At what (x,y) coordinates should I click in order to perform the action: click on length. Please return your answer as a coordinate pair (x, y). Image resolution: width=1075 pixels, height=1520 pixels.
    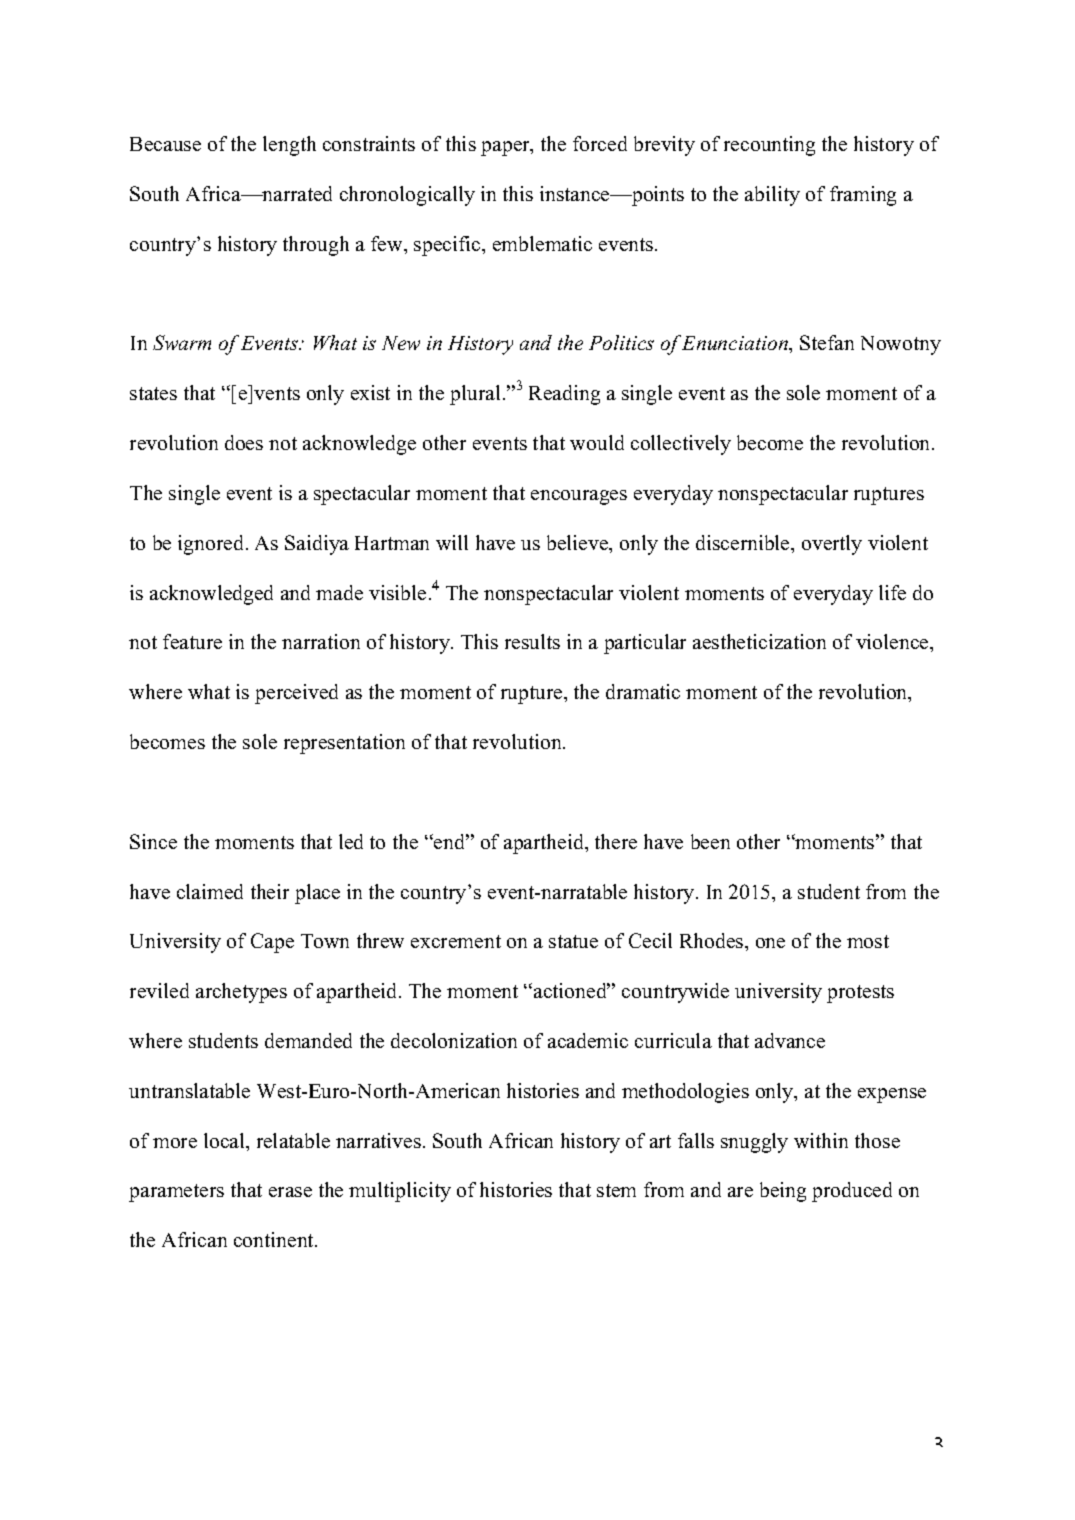
    Looking at the image, I should click on (289, 146).
